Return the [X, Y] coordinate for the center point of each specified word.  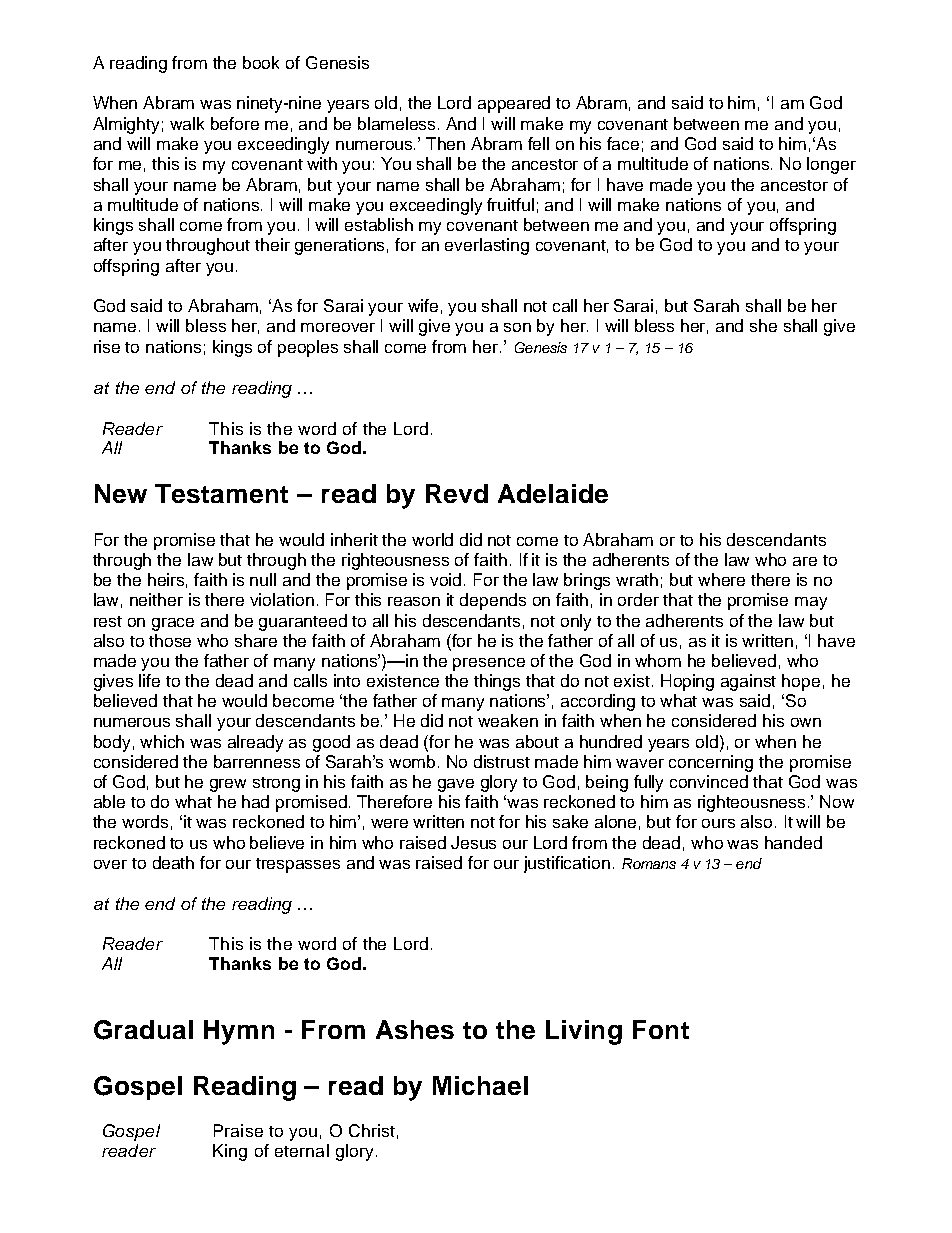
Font [661, 1029]
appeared [514, 104]
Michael [480, 1085]
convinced [709, 781]
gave [456, 785]
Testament [221, 493]
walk [187, 123]
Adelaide [553, 493]
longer [831, 165]
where [721, 579]
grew [228, 785]
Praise [238, 1130]
